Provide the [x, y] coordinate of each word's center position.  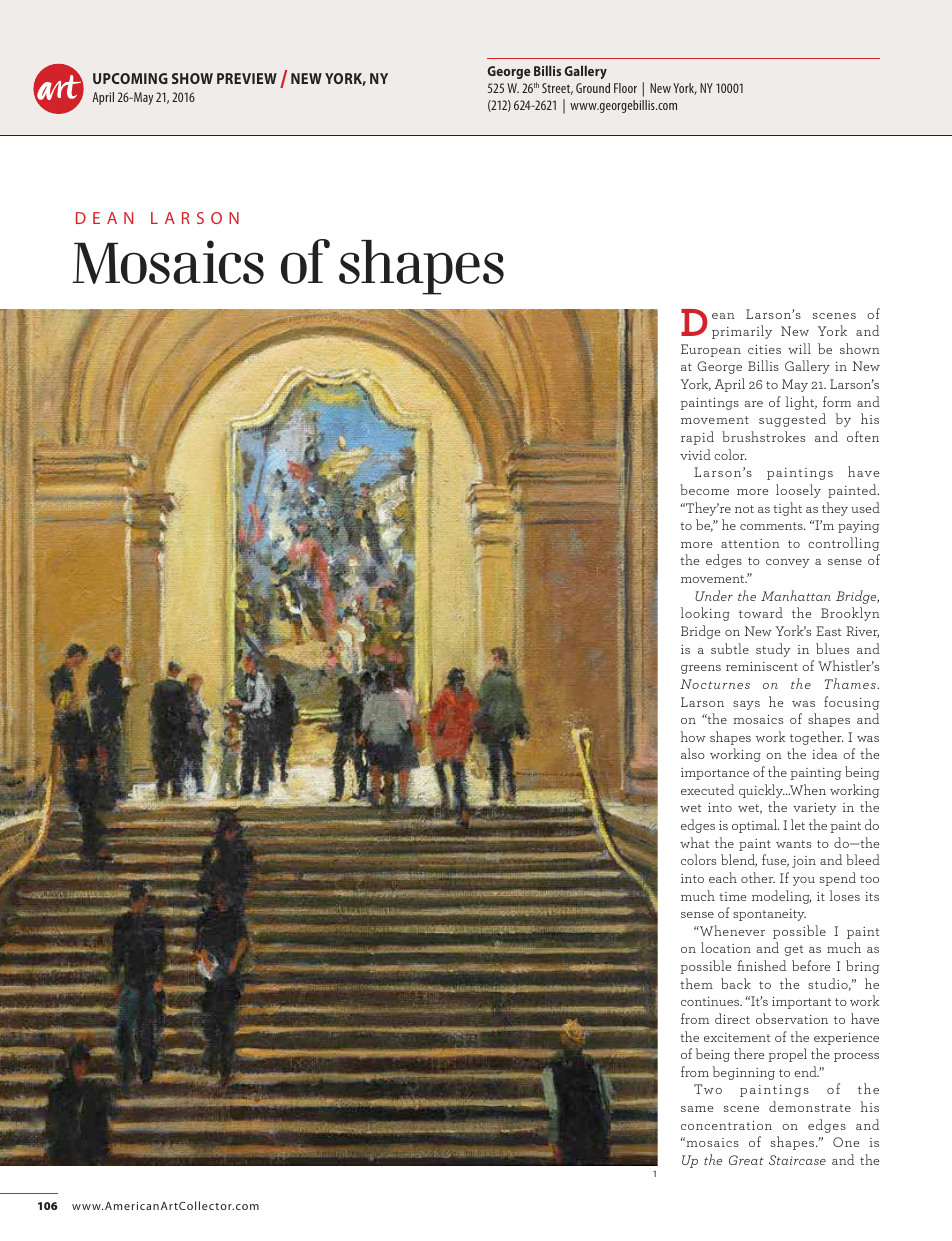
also [693, 753]
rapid [697, 438]
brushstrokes [763, 436]
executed [707, 789]
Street [557, 89]
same [697, 1109]
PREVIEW [247, 78]
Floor [625, 88]
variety [815, 809]
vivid [695, 454]
